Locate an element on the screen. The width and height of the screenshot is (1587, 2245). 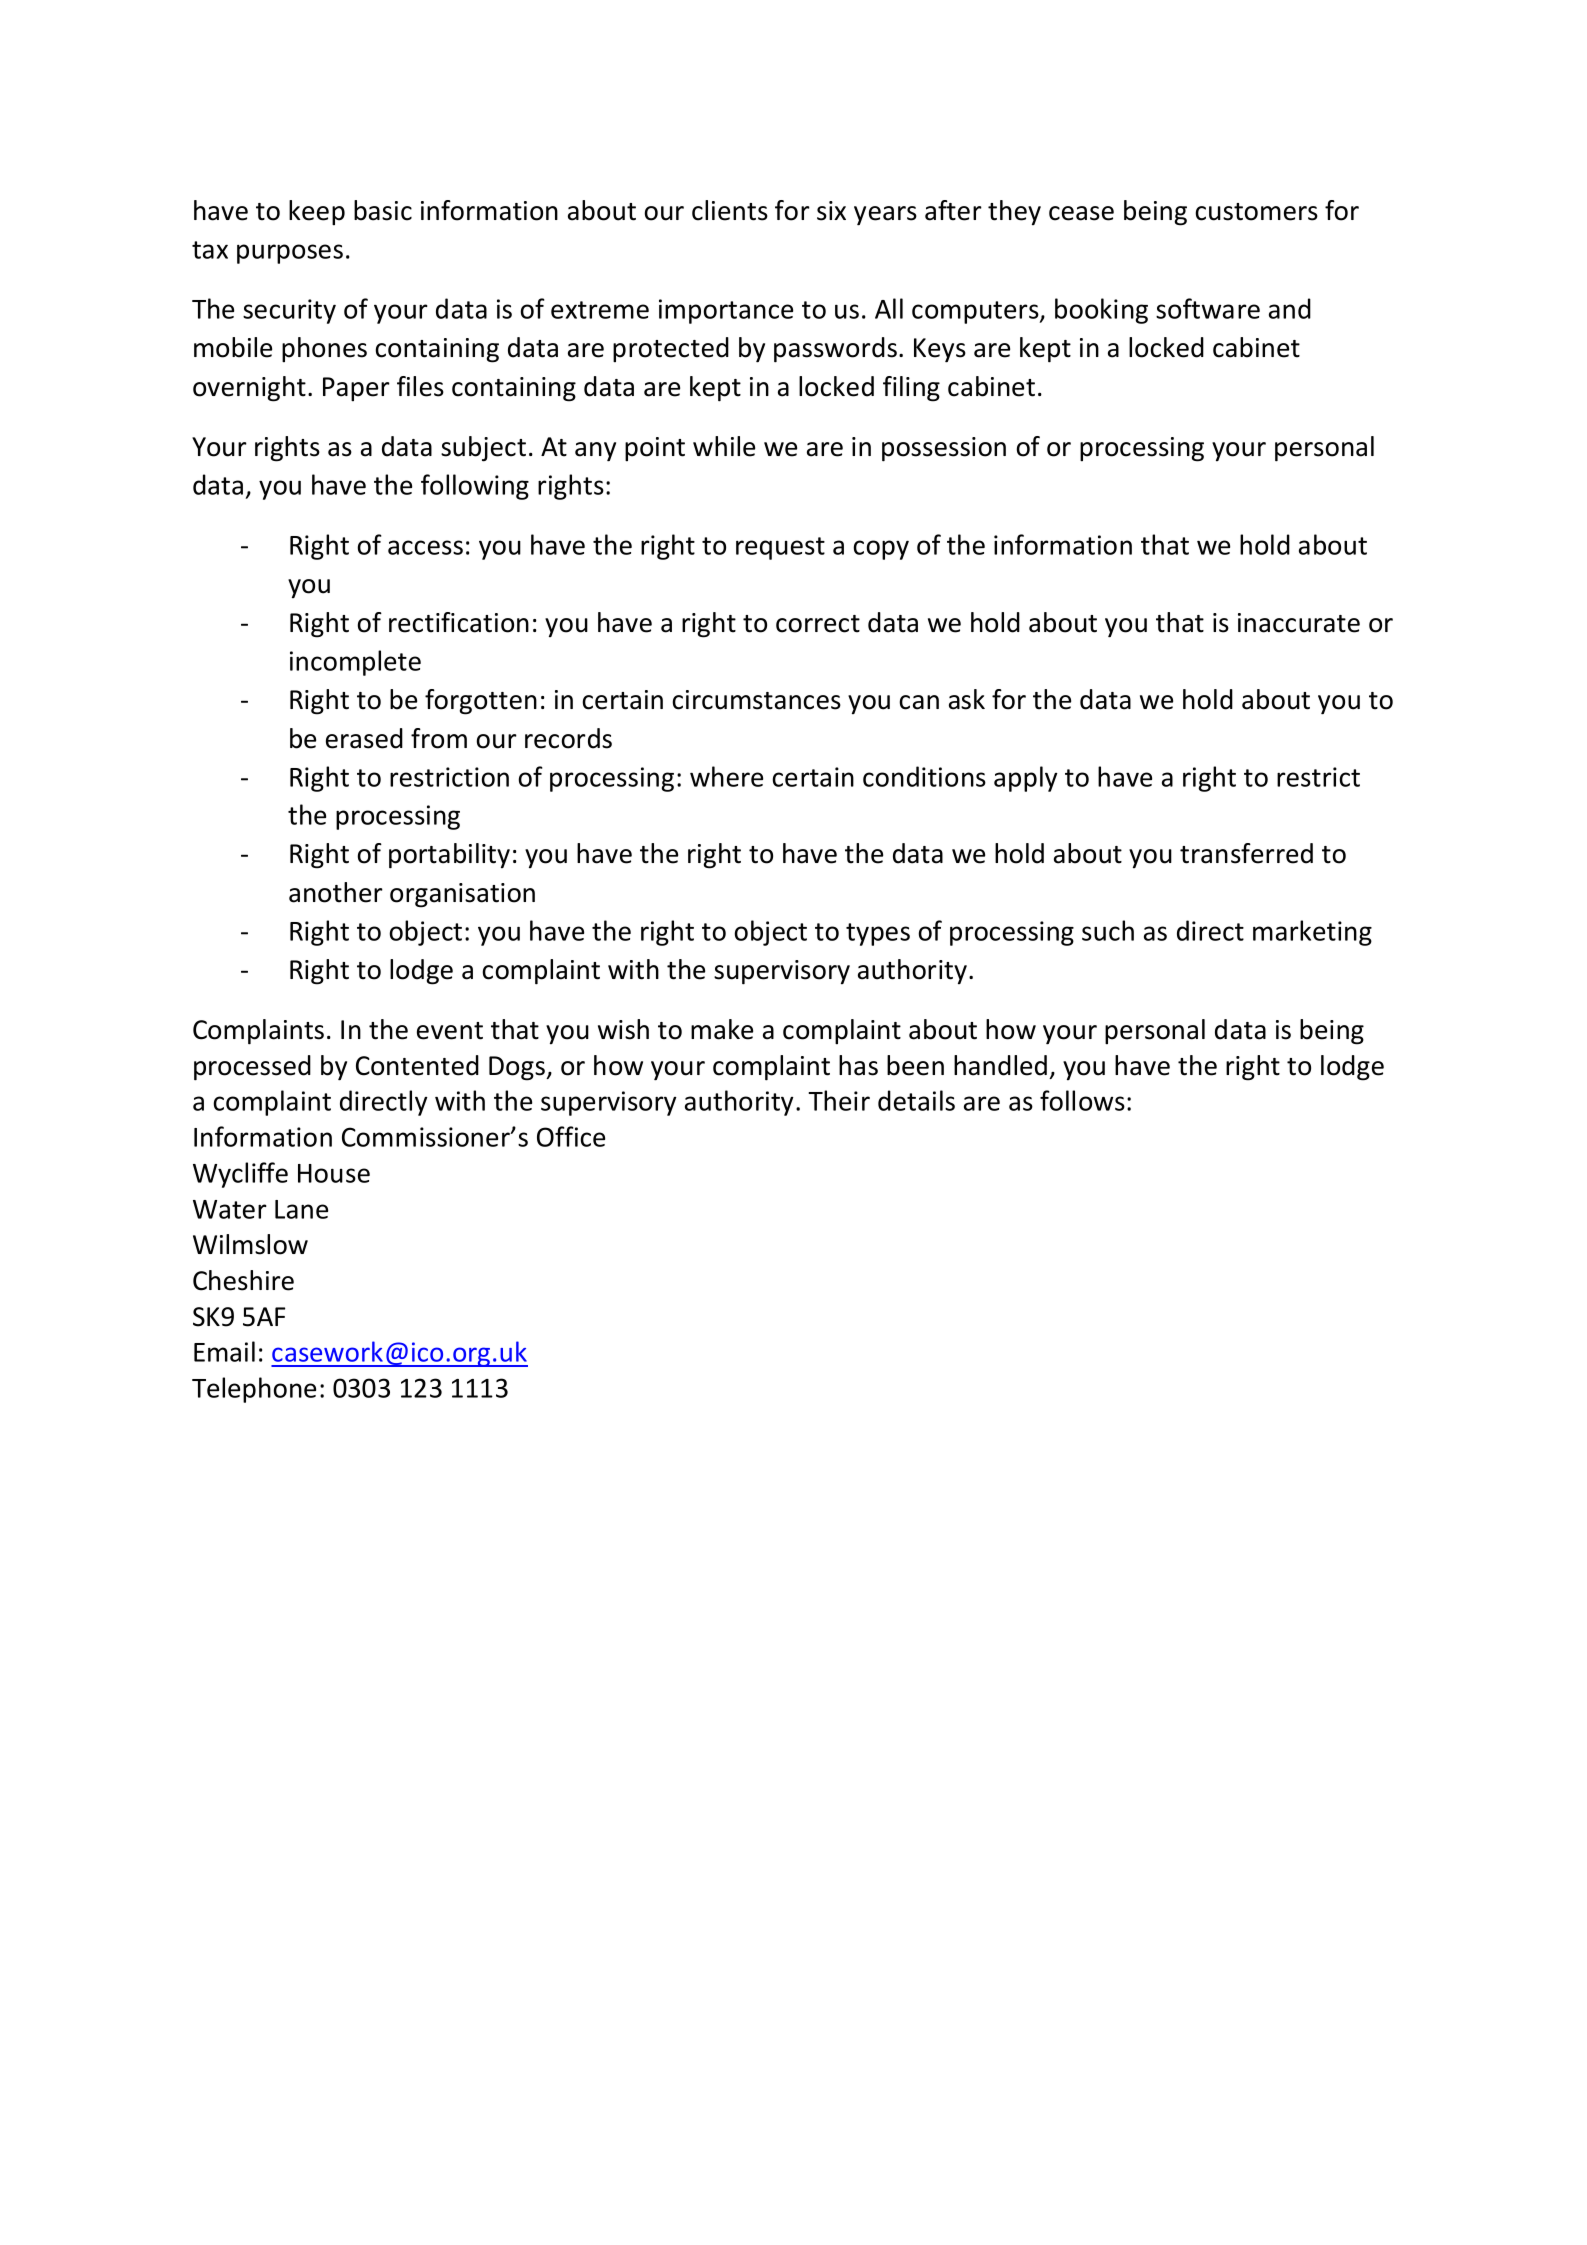
such is located at coordinates (1108, 930).
